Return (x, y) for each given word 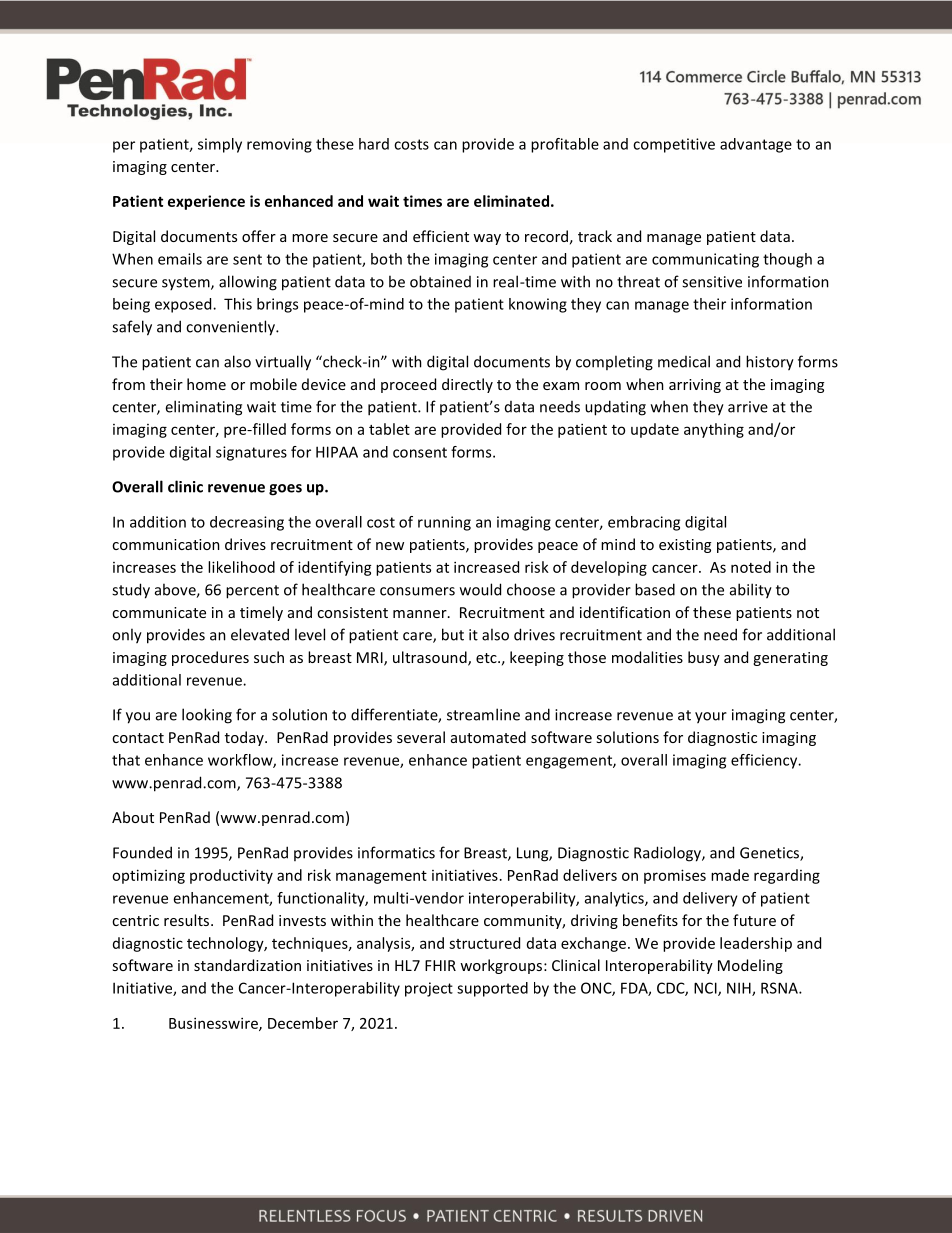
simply (220, 145)
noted (751, 567)
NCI (706, 989)
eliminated (511, 201)
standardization (247, 965)
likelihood (241, 567)
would (480, 589)
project (429, 989)
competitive (674, 145)
